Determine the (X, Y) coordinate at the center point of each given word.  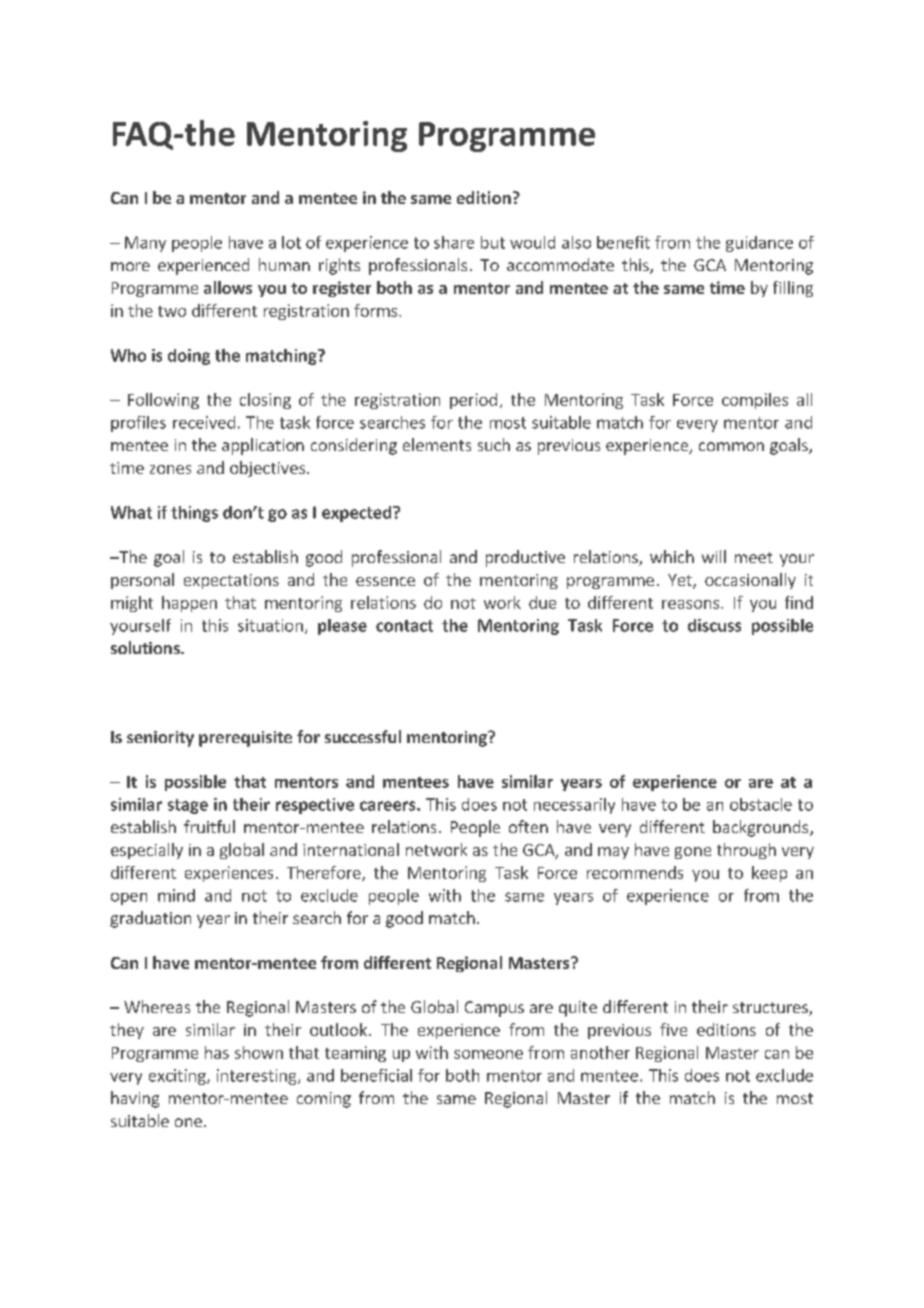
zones (170, 469)
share (454, 242)
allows (228, 287)
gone (693, 853)
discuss (714, 625)
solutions (146, 647)
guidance (759, 244)
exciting (178, 1077)
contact (404, 626)
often (528, 826)
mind (176, 895)
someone (488, 1054)
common (731, 446)
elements (437, 444)
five (673, 1029)
